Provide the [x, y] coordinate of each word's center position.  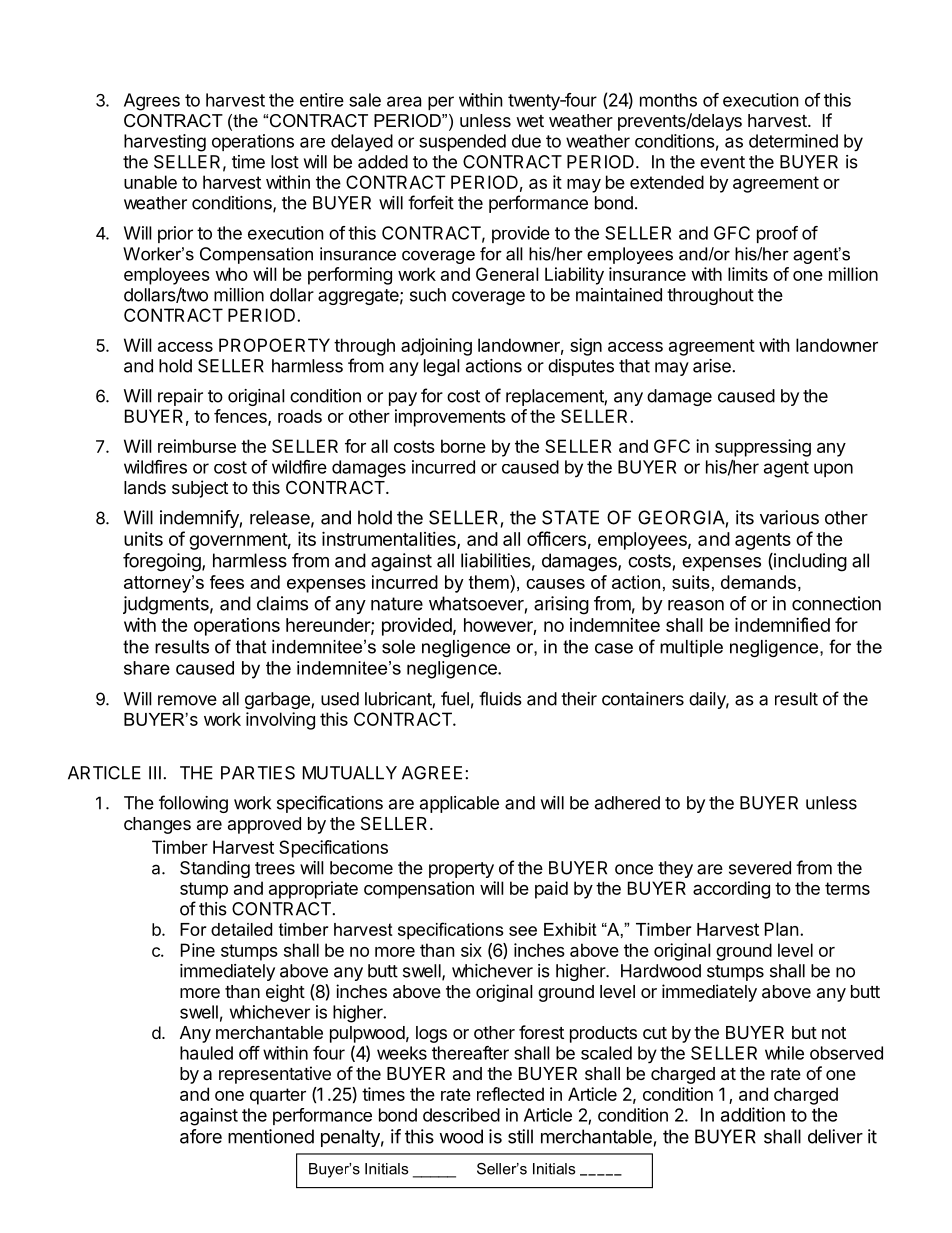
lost [285, 162]
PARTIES [258, 773]
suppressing [763, 448]
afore [201, 1136]
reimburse [197, 446]
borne [463, 446]
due [526, 141]
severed [760, 868]
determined [793, 141]
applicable [459, 804]
